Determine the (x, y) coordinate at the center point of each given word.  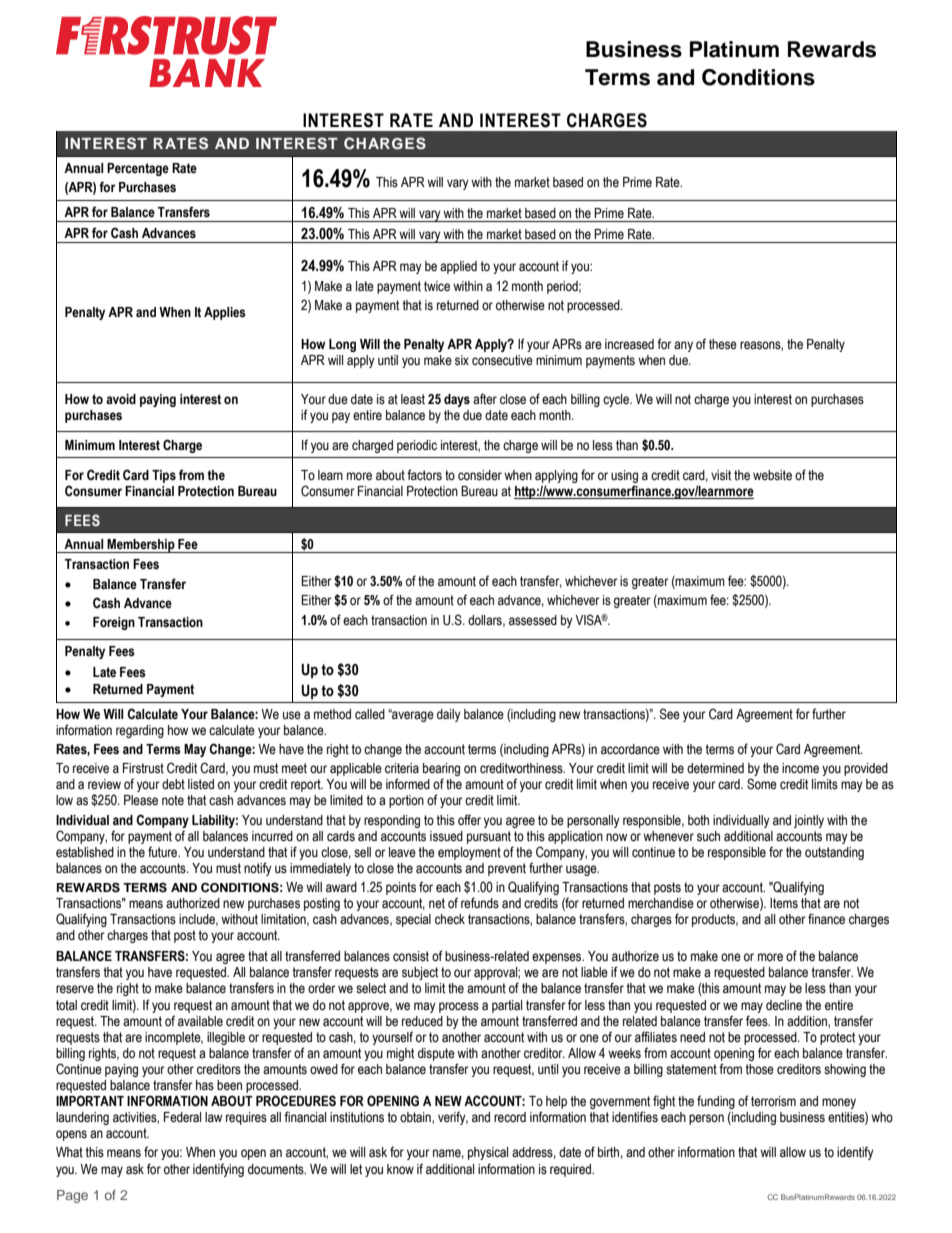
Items (784, 903)
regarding (140, 731)
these (723, 344)
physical (488, 1153)
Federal (182, 1117)
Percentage (138, 169)
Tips (164, 476)
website (772, 475)
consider (480, 475)
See (670, 714)
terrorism (773, 1101)
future (164, 851)
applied (458, 267)
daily (449, 715)
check (450, 919)
